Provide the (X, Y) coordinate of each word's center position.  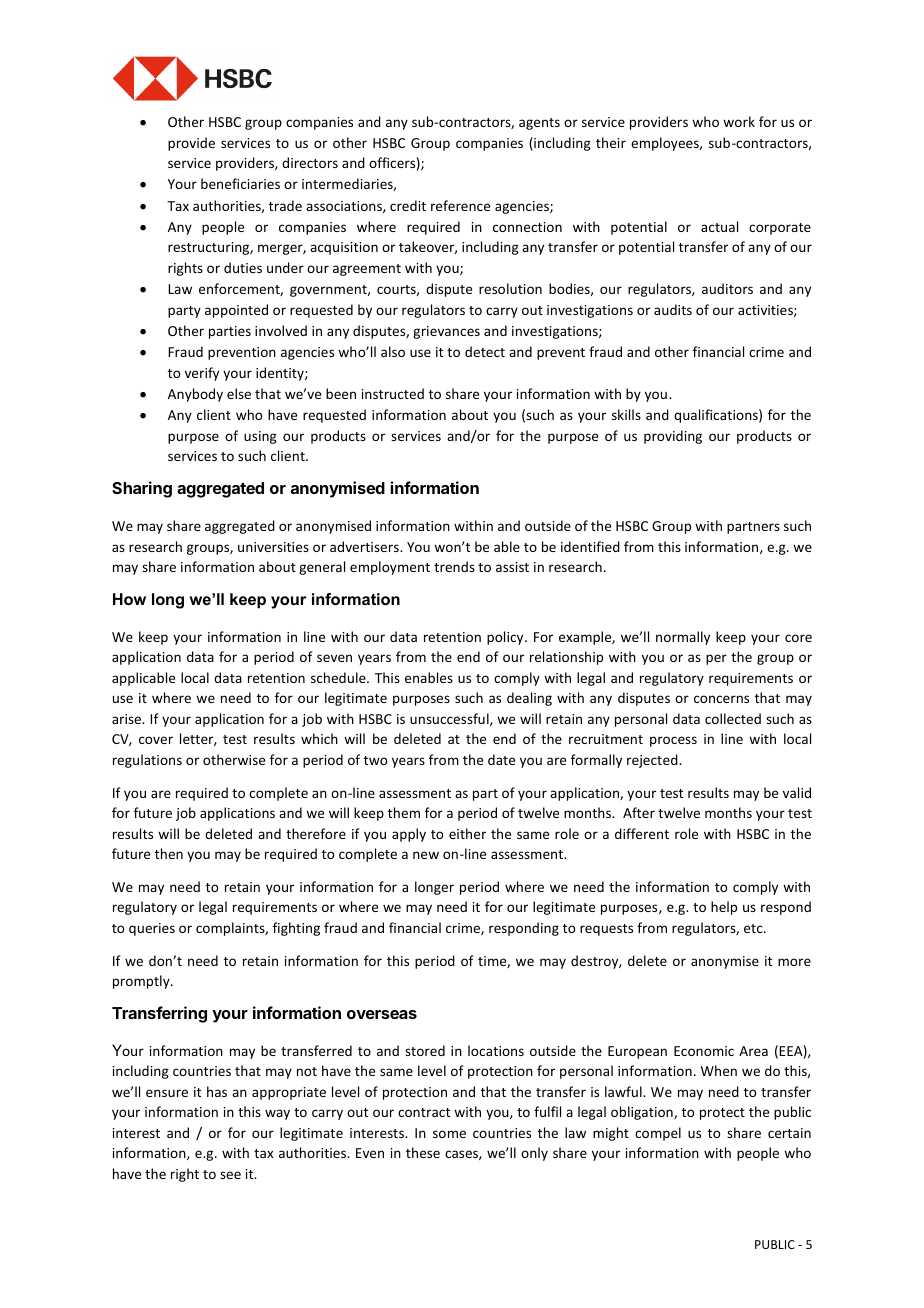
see (230, 1175)
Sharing (142, 489)
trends (454, 566)
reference (460, 205)
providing (673, 437)
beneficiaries (240, 183)
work (739, 121)
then (169, 853)
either (467, 833)
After (639, 812)
